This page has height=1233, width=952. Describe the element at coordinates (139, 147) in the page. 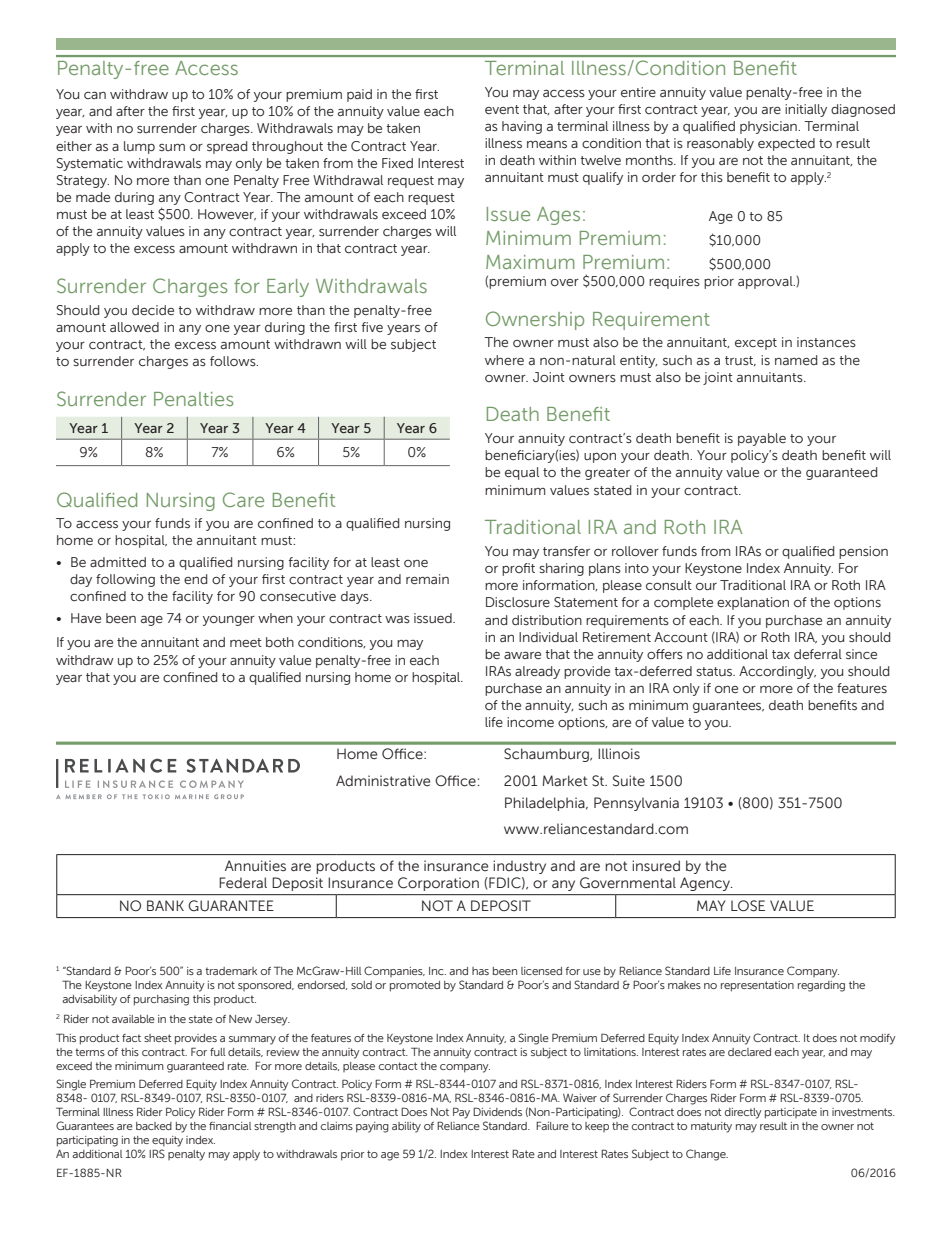

I see `lump` at that location.
